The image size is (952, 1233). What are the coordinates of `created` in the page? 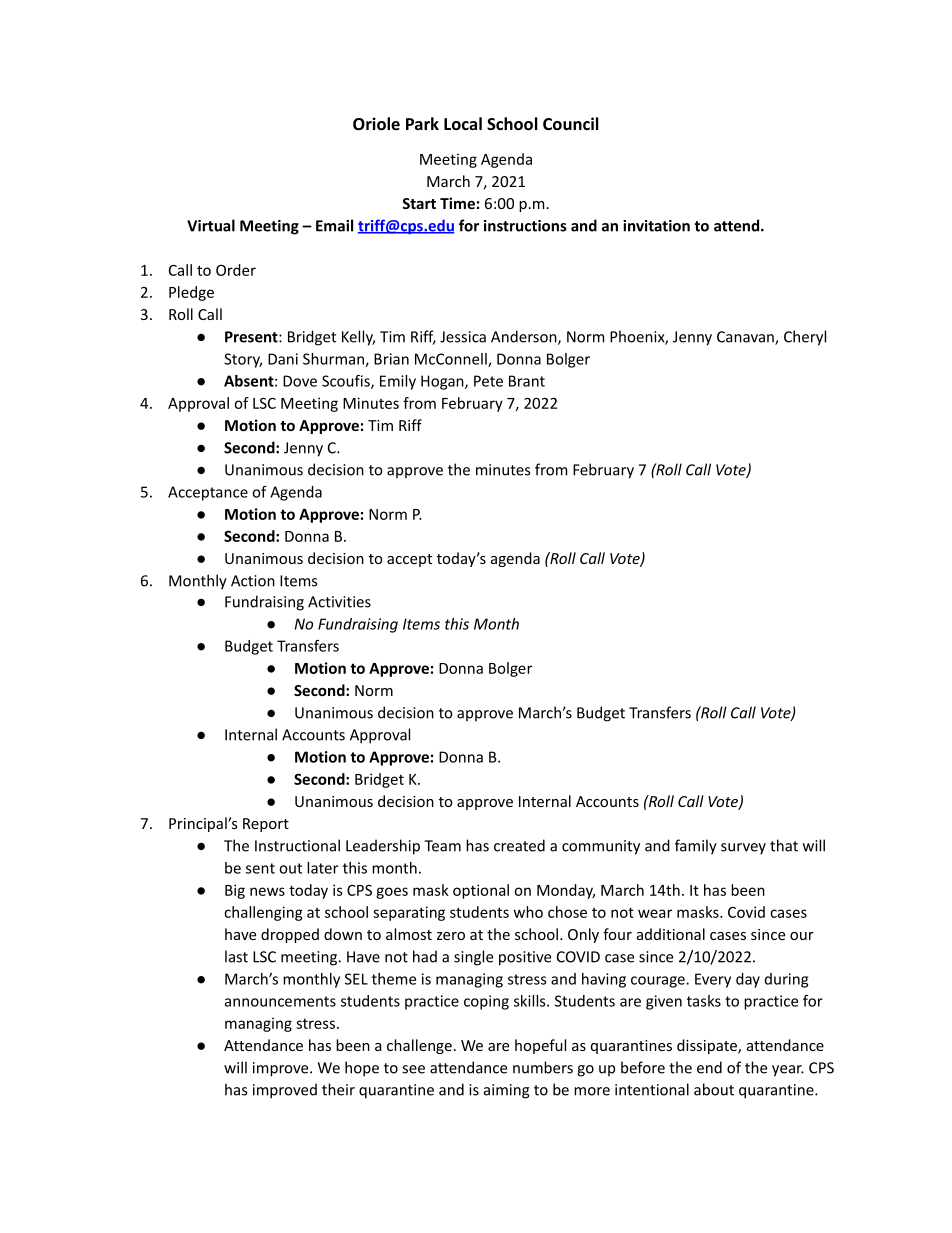 It's located at (519, 845).
